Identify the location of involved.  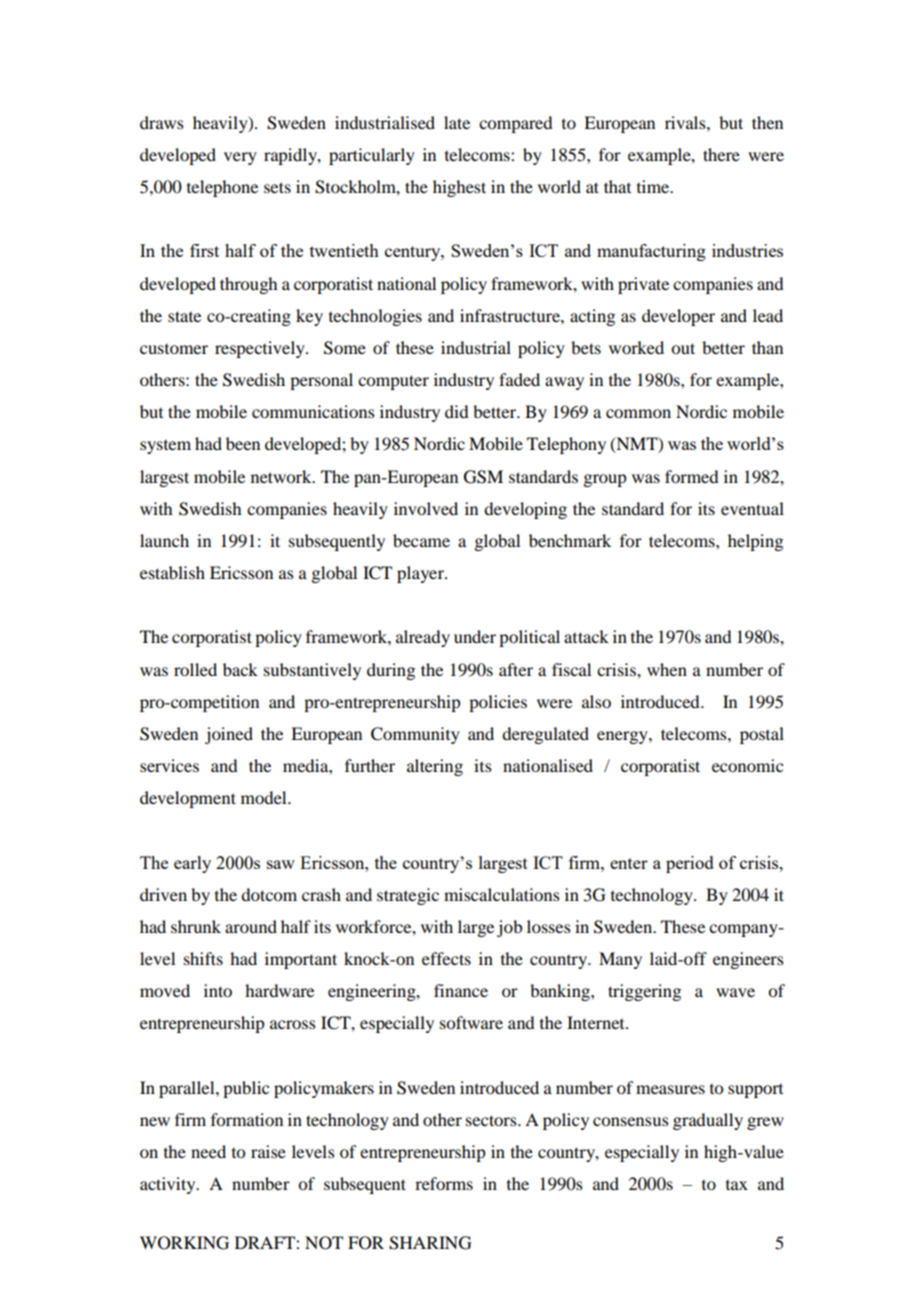
(426, 508).
